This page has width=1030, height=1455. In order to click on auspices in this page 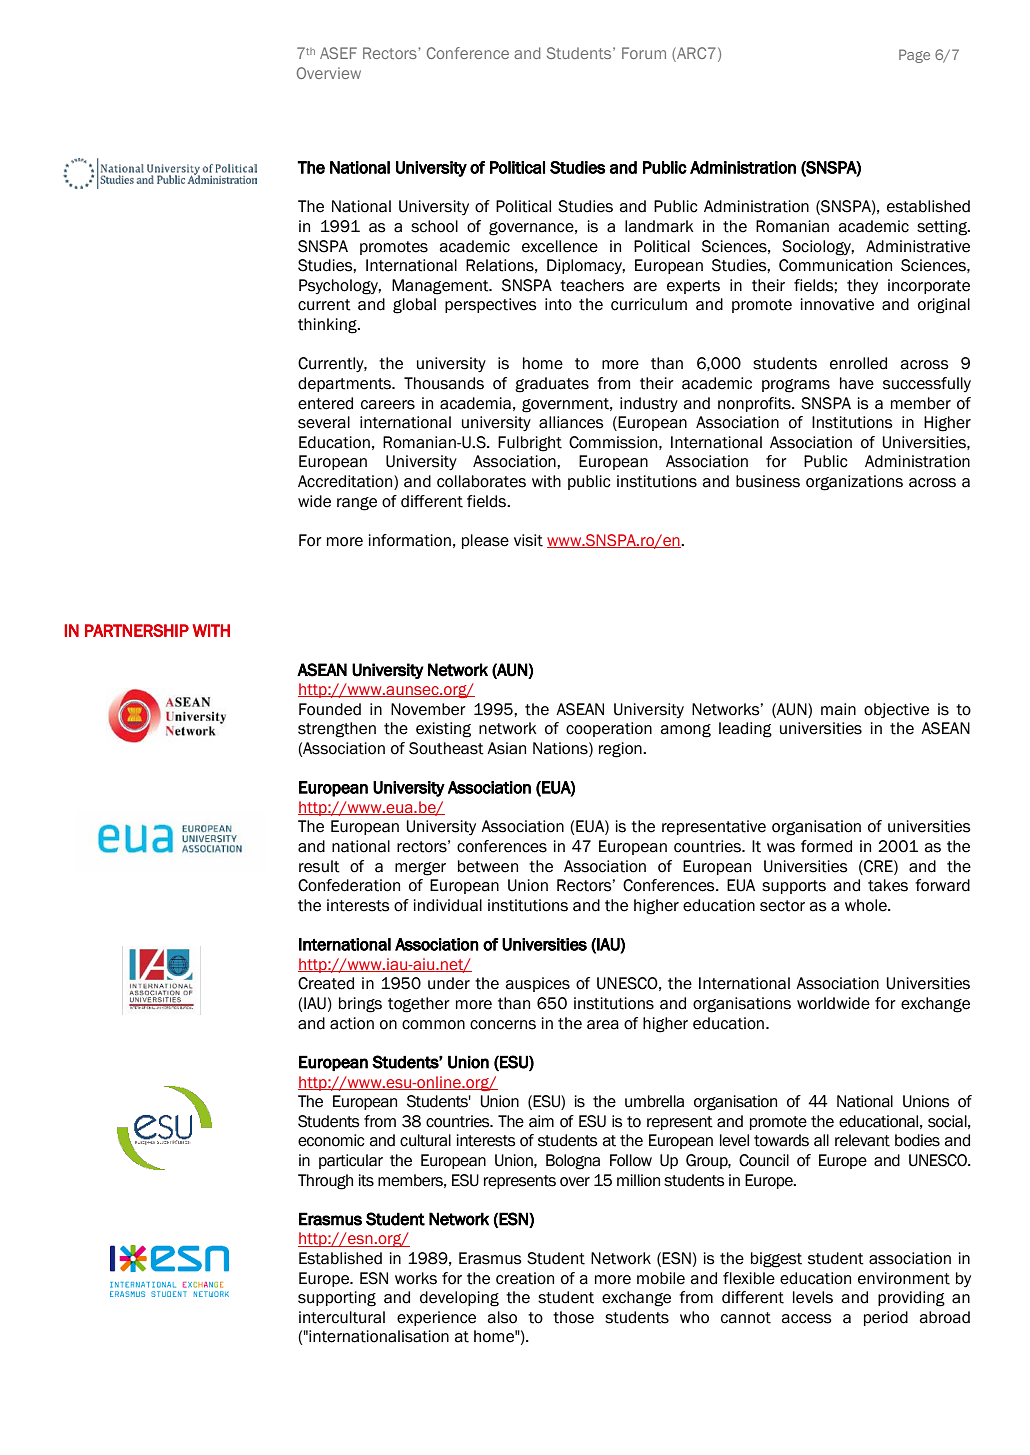, I will do `click(538, 984)`.
